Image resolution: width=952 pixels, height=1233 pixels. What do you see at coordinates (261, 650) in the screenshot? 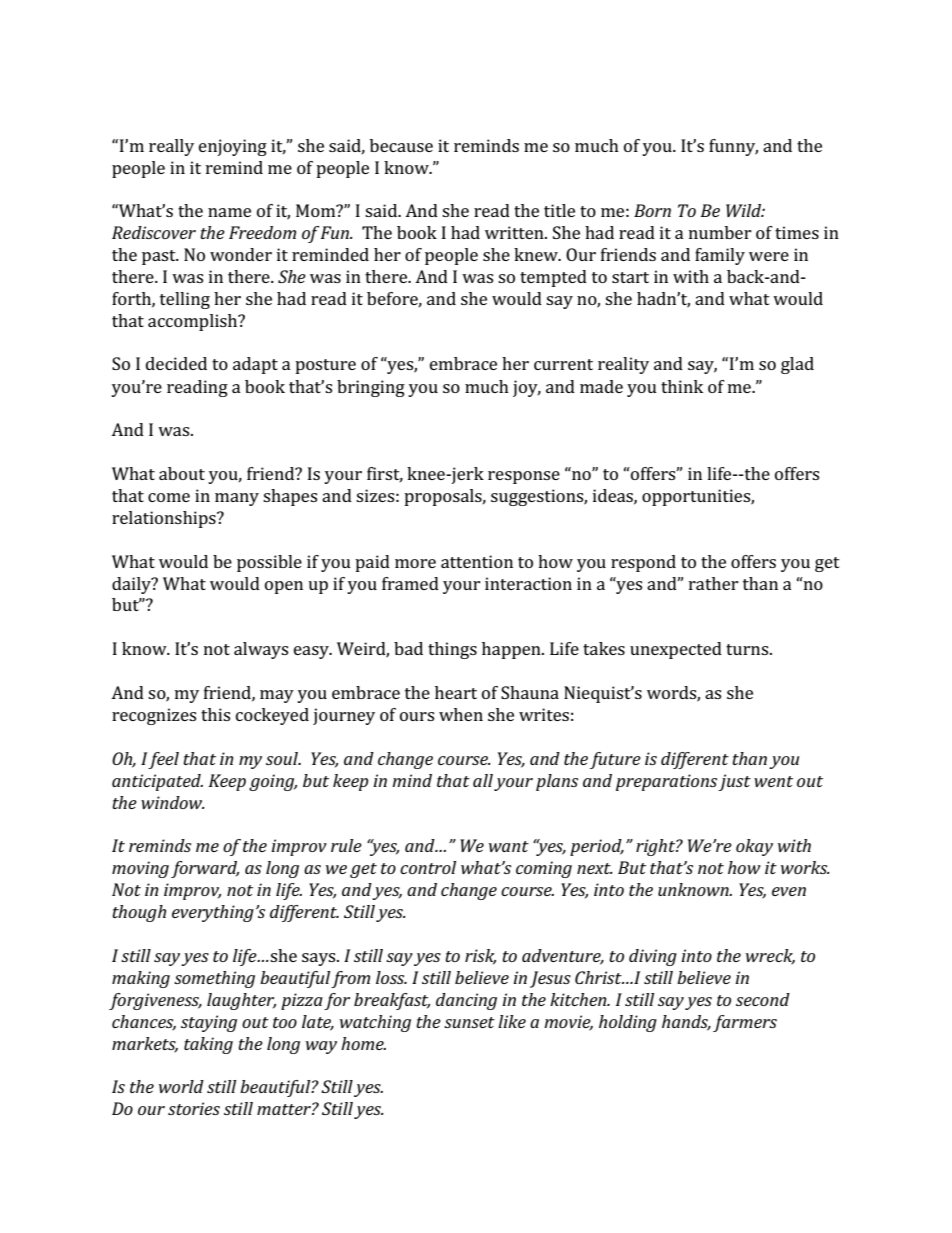
I see `always` at bounding box center [261, 650].
